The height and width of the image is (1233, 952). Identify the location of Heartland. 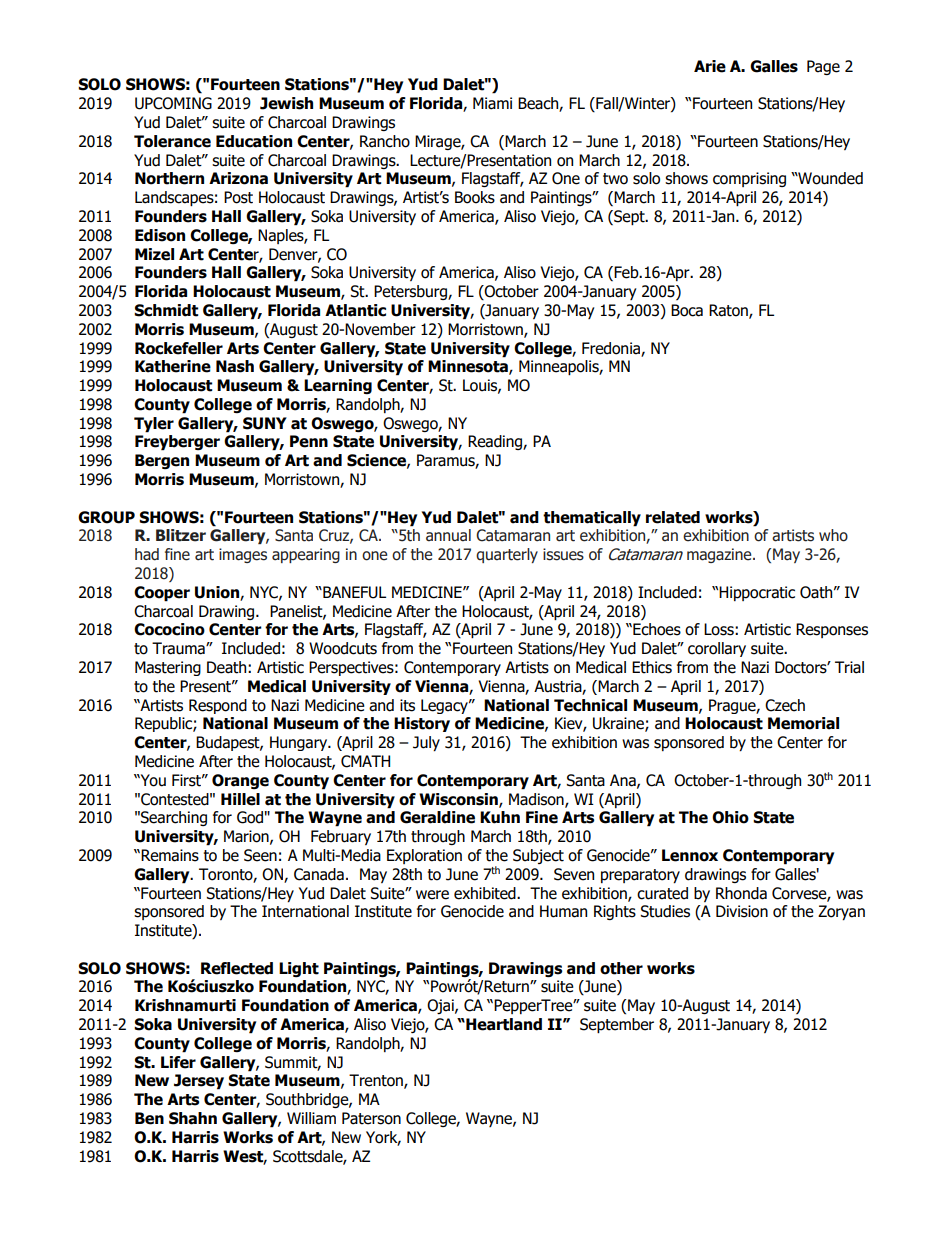
(503, 1024).
